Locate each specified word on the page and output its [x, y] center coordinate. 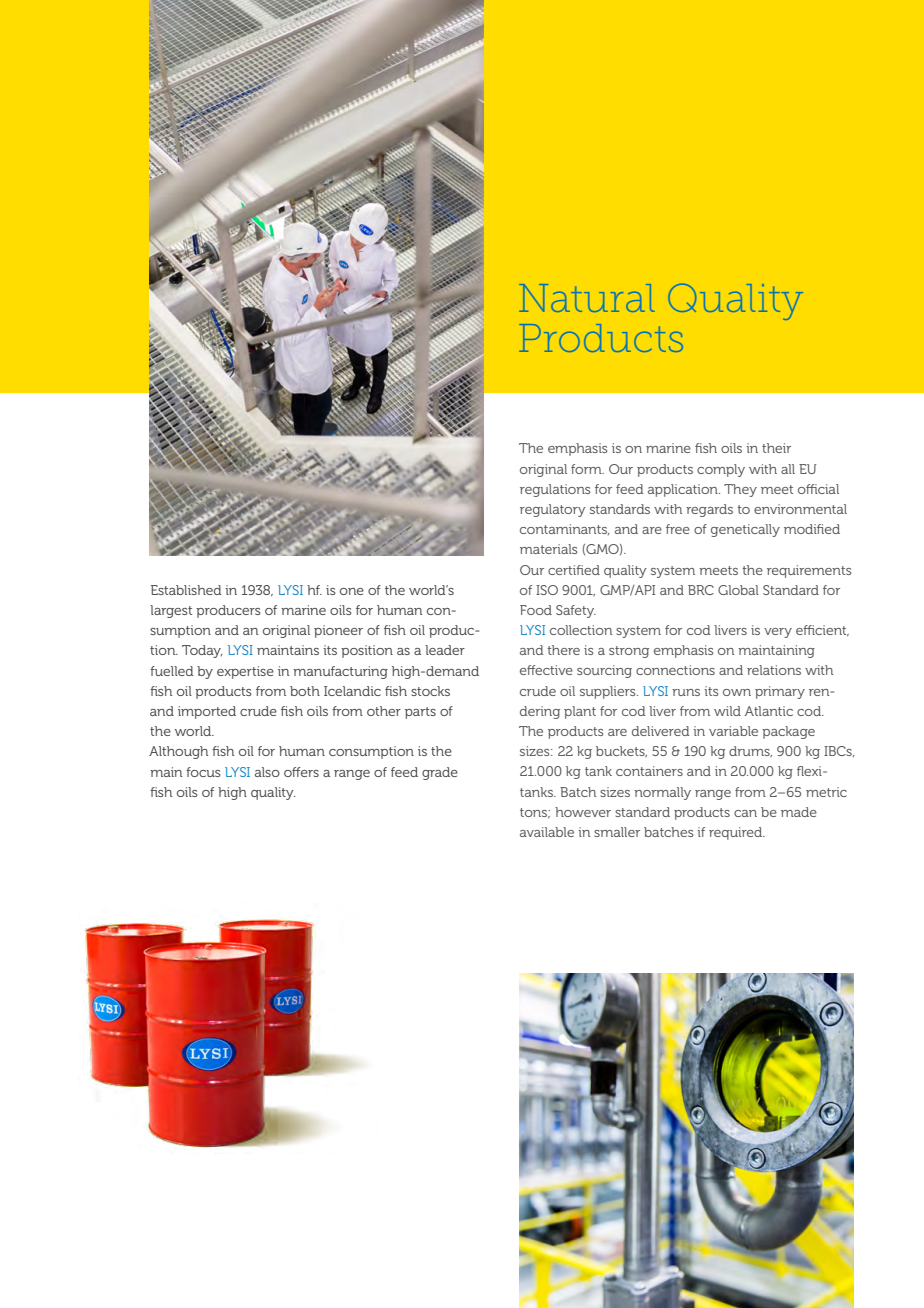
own [737, 692]
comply [721, 470]
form [587, 469]
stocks [430, 691]
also [267, 772]
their [776, 448]
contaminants [564, 529]
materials [549, 549]
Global [738, 590]
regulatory [553, 510]
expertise [245, 672]
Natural [587, 298]
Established [186, 590]
